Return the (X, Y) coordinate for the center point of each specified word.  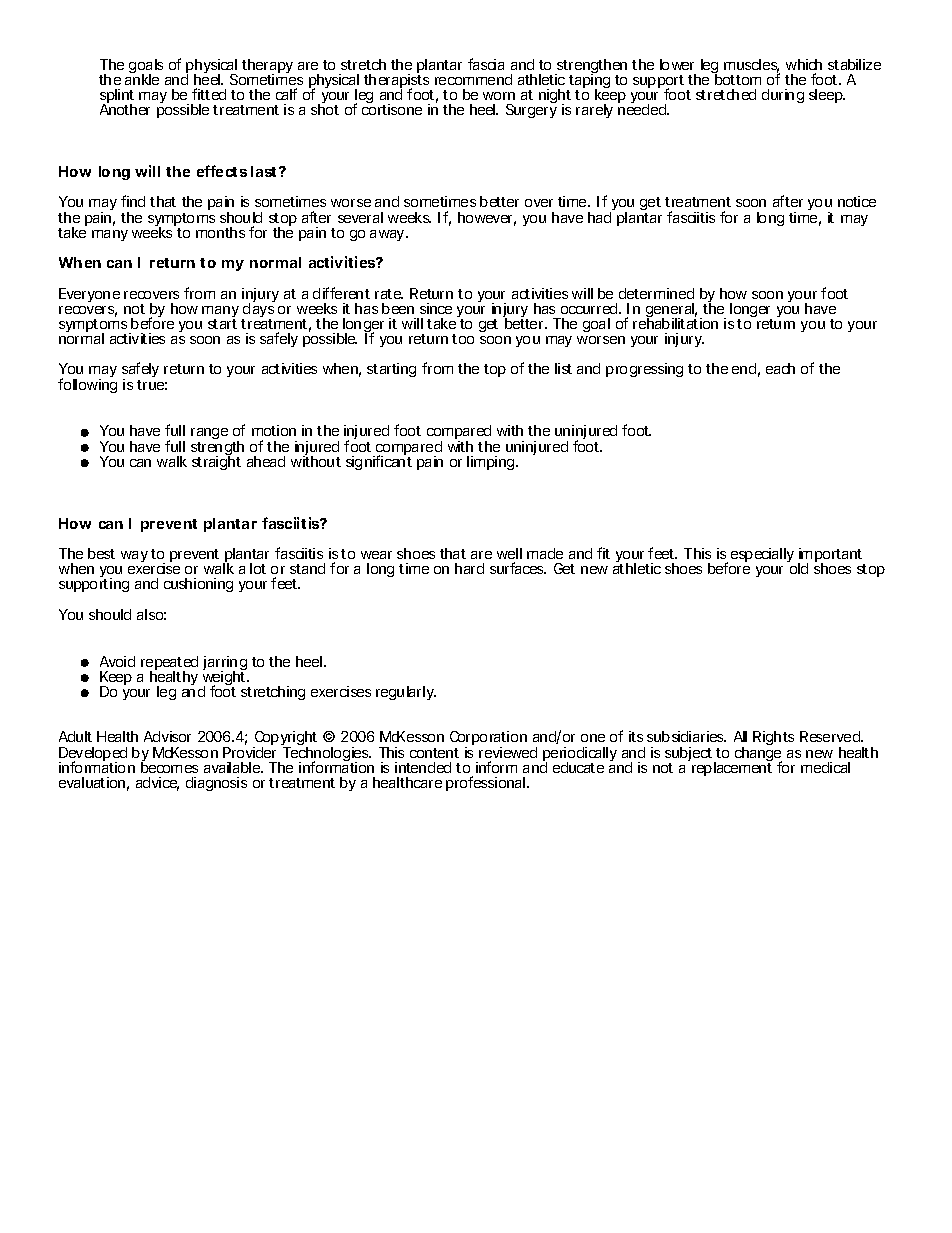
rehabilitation (675, 322)
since (436, 308)
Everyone (89, 295)
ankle (142, 78)
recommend (473, 79)
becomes (169, 766)
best (101, 553)
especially (762, 555)
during (783, 96)
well (509, 553)
